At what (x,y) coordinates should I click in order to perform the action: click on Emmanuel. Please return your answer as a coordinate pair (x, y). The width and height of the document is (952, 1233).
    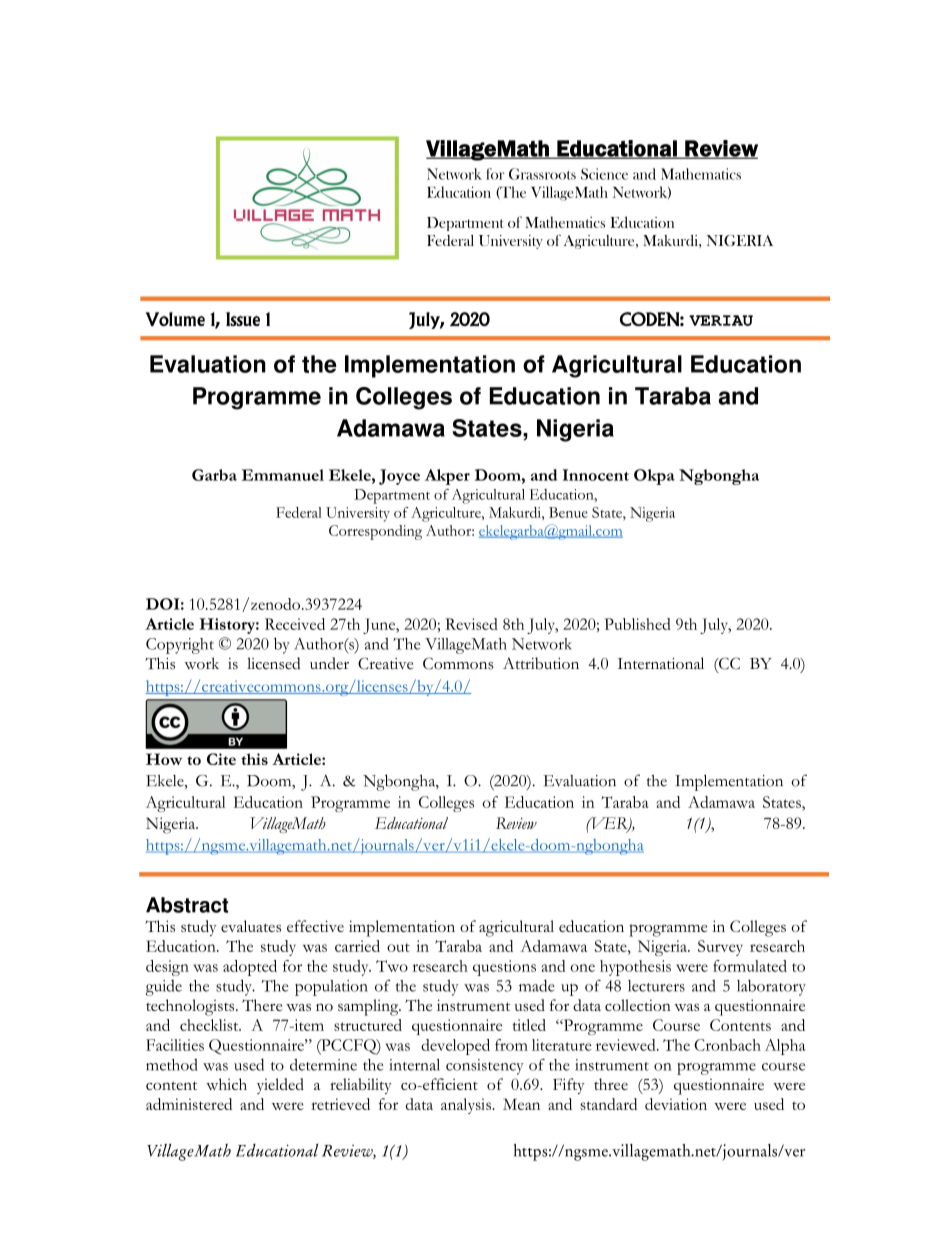
    Looking at the image, I should click on (282, 475).
